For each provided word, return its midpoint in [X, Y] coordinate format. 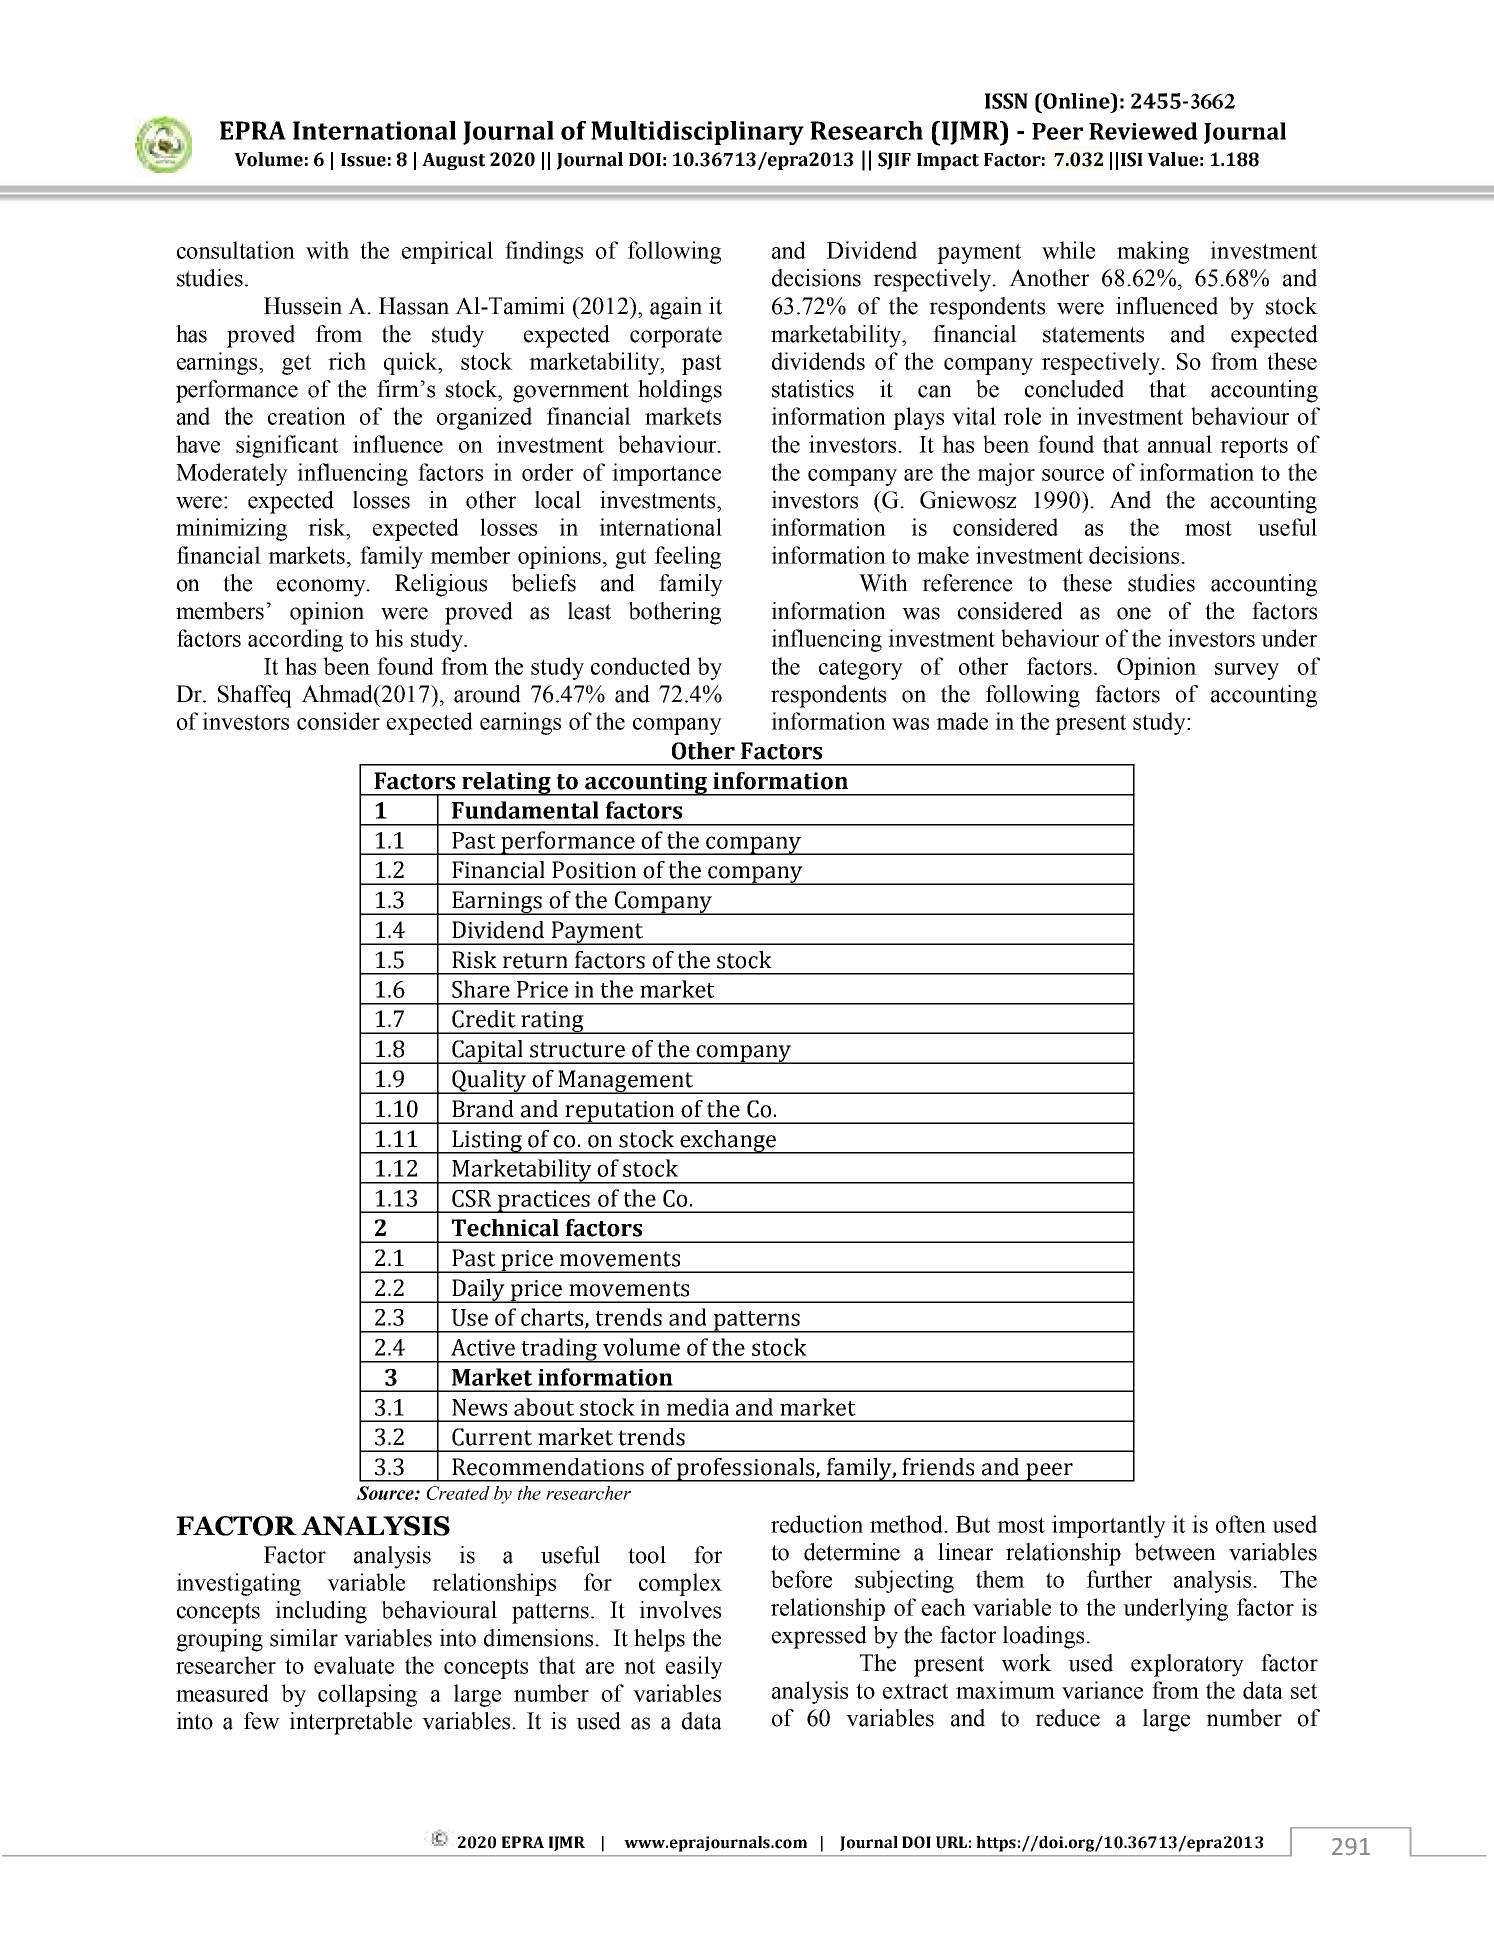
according [295, 640]
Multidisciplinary [697, 133]
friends [938, 1467]
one [1134, 613]
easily [694, 1667]
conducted [641, 666]
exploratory [1187, 1665]
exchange [729, 1142]
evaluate [354, 1665]
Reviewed [1143, 131]
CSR [472, 1198]
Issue [363, 160]
